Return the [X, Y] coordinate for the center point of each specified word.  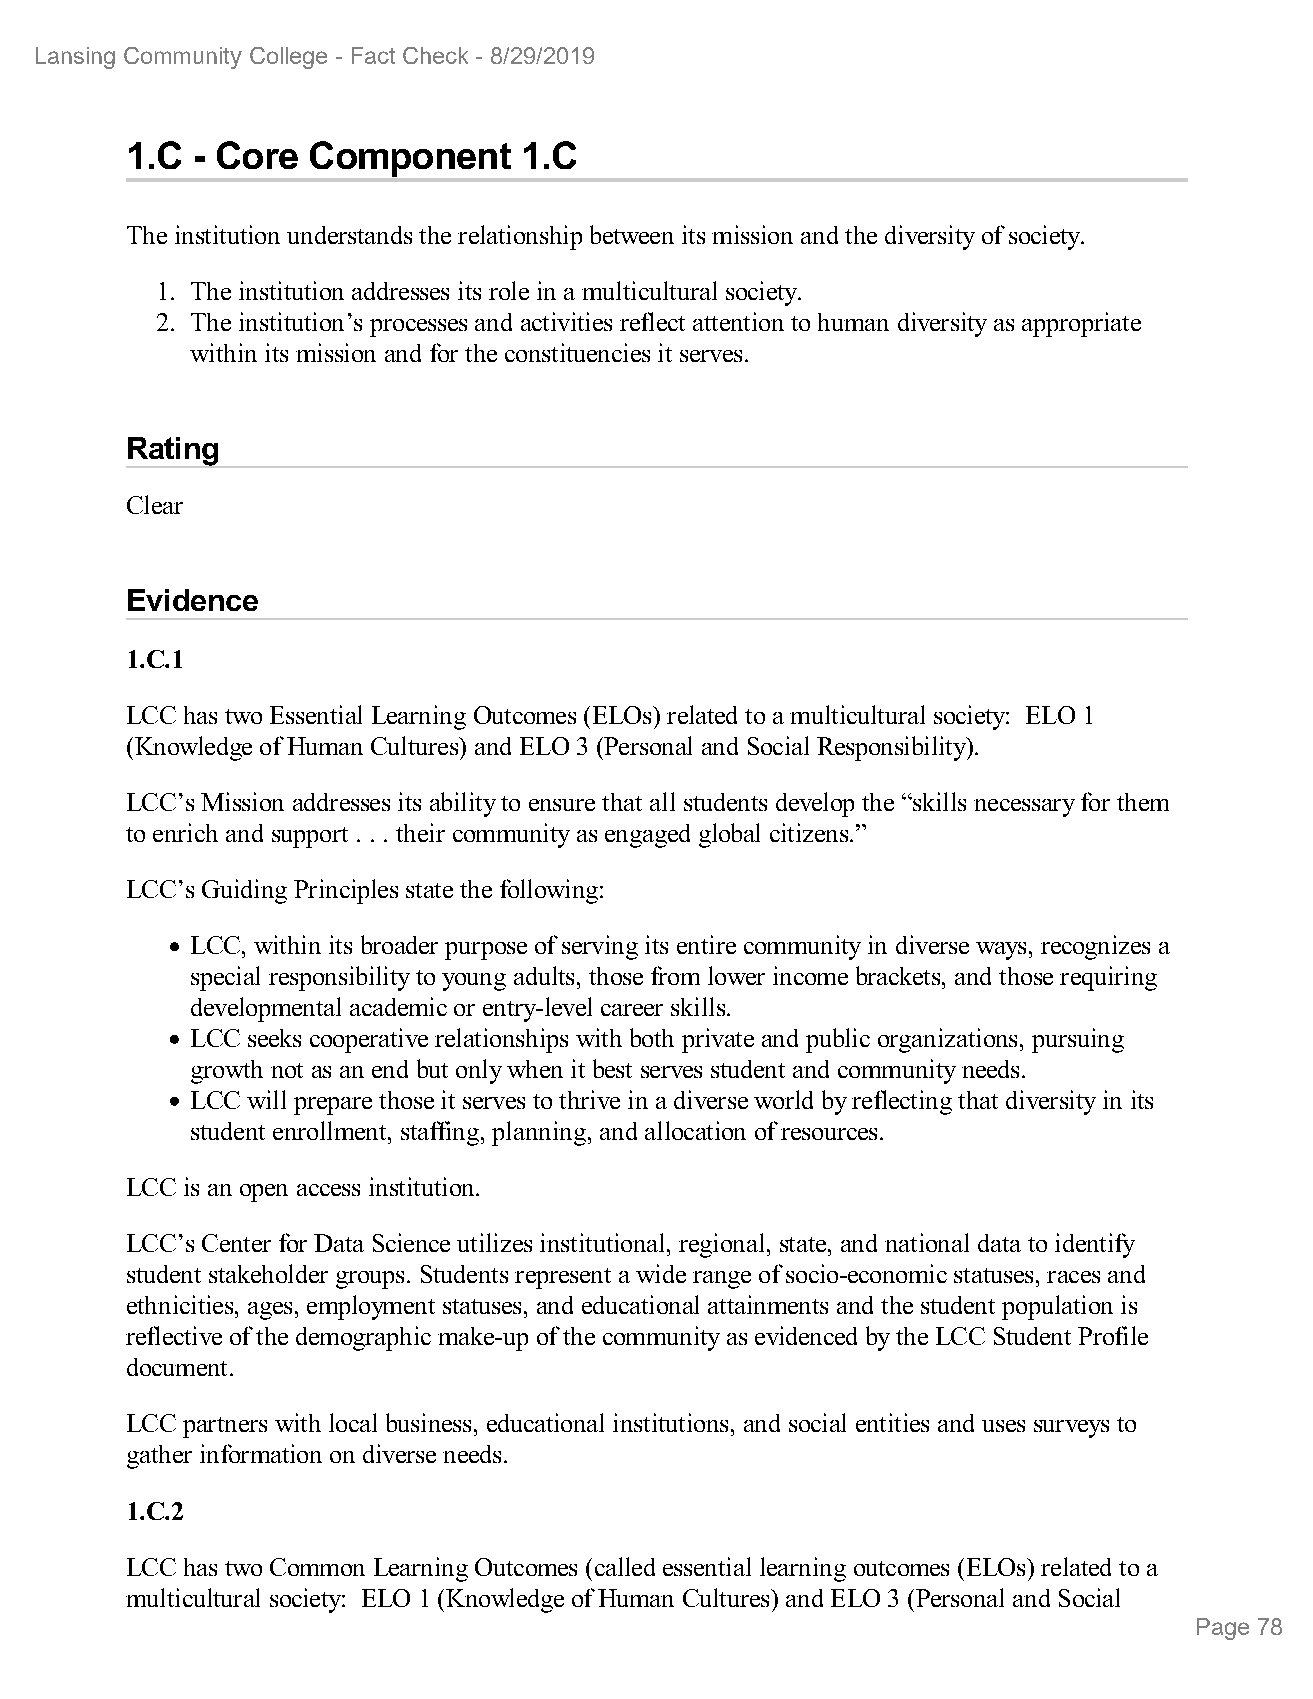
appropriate [1081, 324]
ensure [562, 805]
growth [227, 1072]
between [632, 234]
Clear [155, 504]
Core [257, 155]
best [612, 1068]
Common [317, 1567]
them [1143, 802]
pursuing [1078, 1040]
